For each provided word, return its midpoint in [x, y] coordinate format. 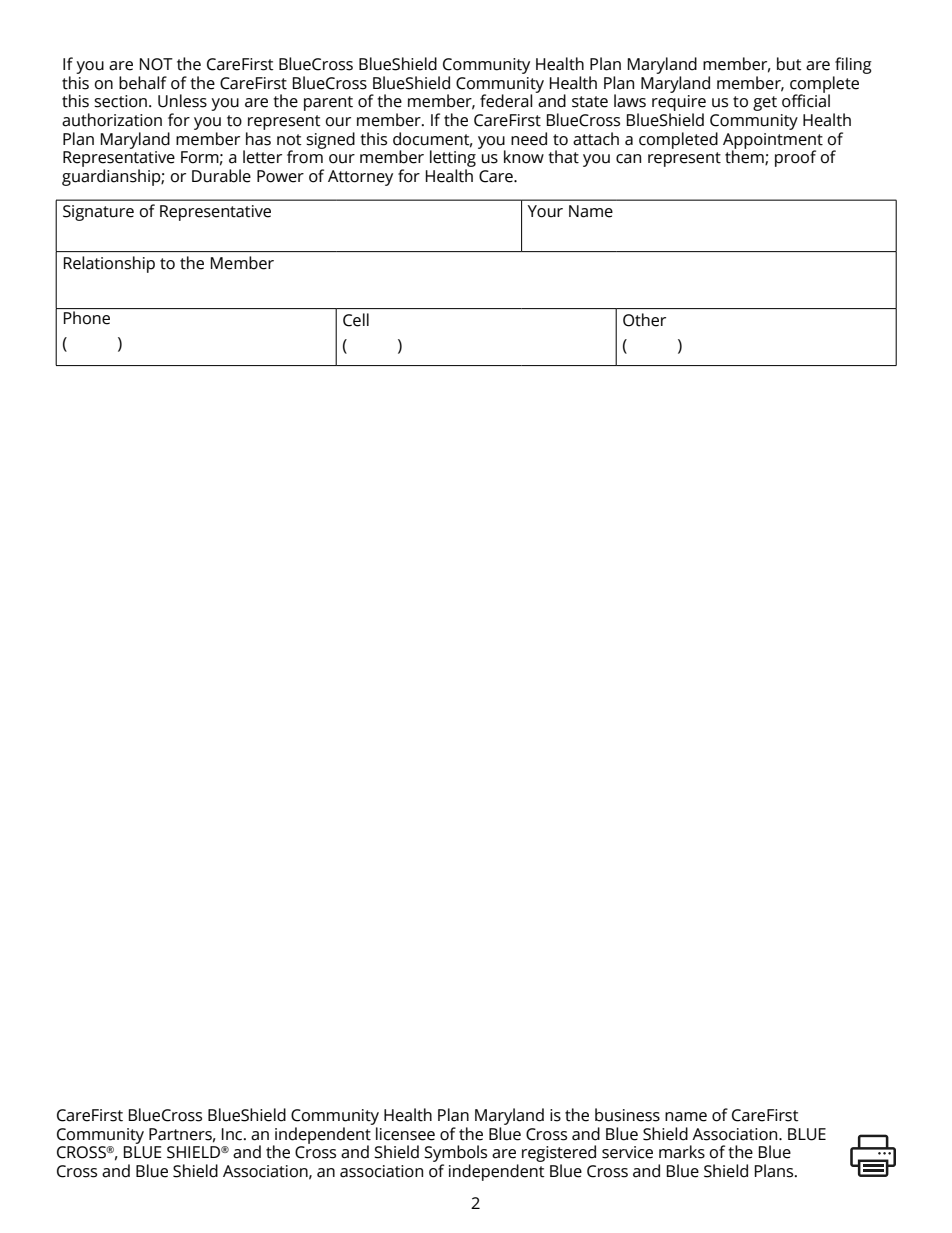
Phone [87, 318]
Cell [356, 320]
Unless [182, 101]
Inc [233, 1134]
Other [644, 320]
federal [506, 101]
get [765, 103]
